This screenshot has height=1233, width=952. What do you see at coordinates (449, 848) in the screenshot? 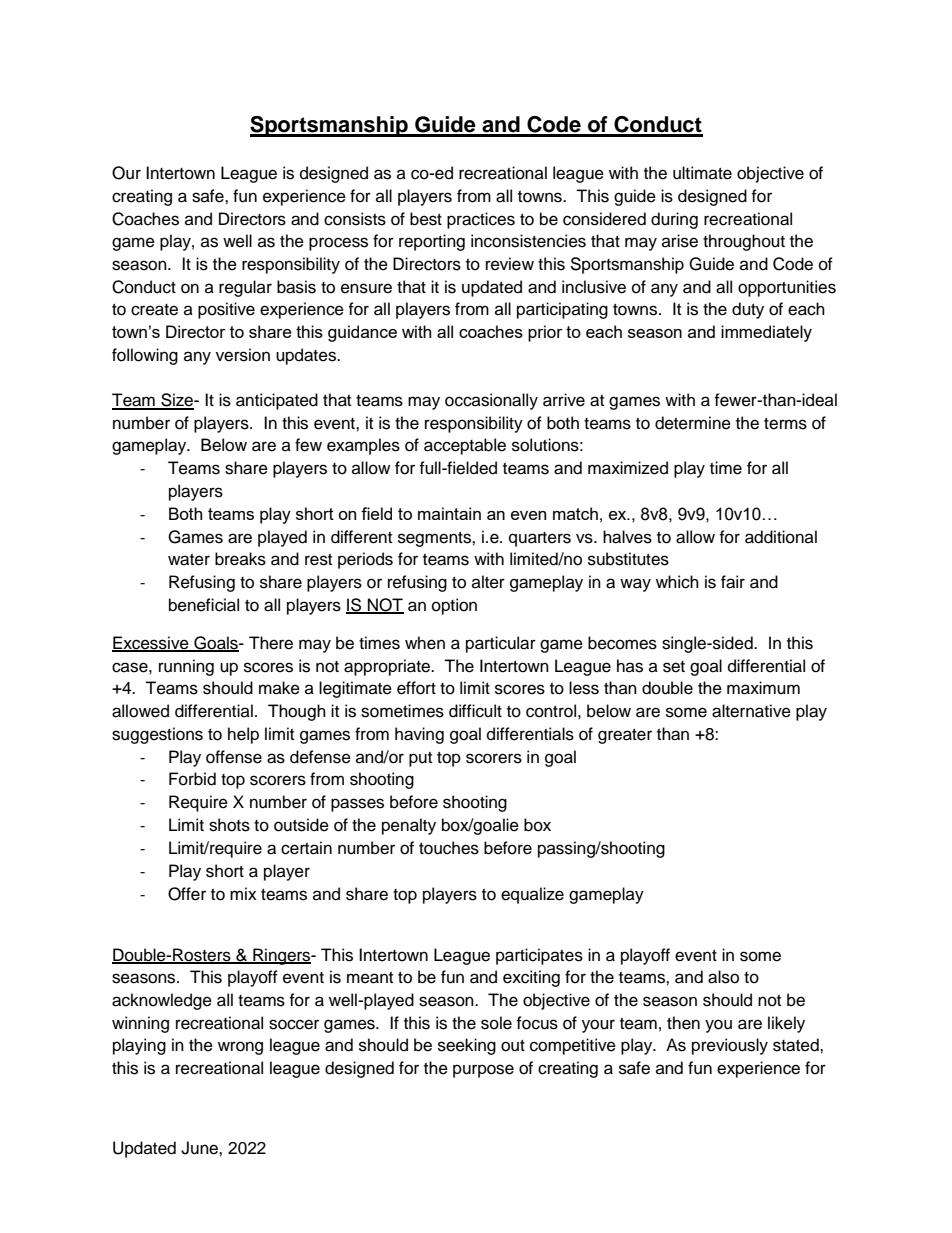
I see `touches` at bounding box center [449, 848].
